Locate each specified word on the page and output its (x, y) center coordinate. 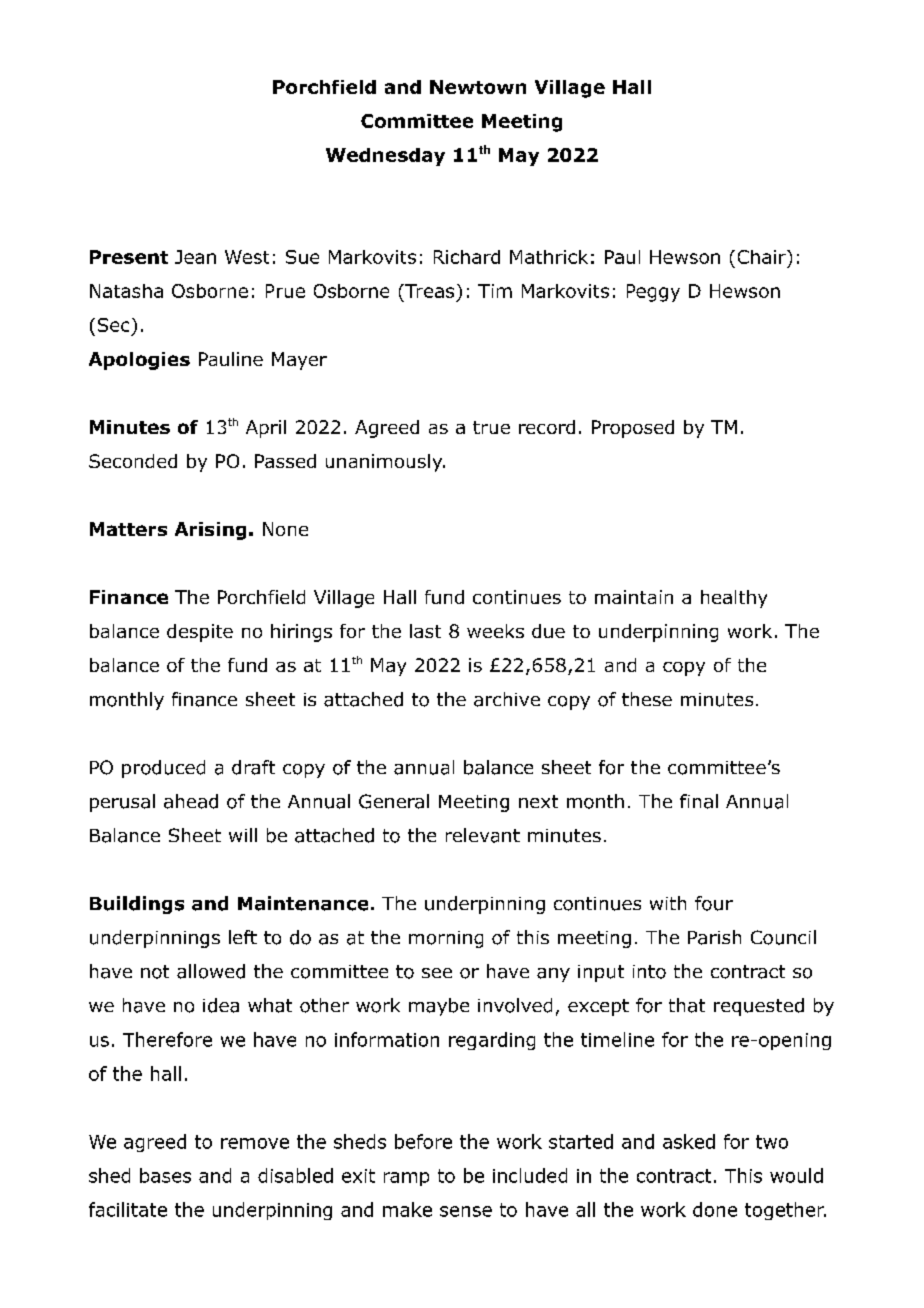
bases (165, 1175)
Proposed (633, 429)
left (243, 937)
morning (446, 939)
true (491, 427)
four (714, 903)
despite (200, 633)
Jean (195, 257)
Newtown (478, 87)
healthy (734, 599)
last (425, 631)
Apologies (139, 361)
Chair (763, 257)
